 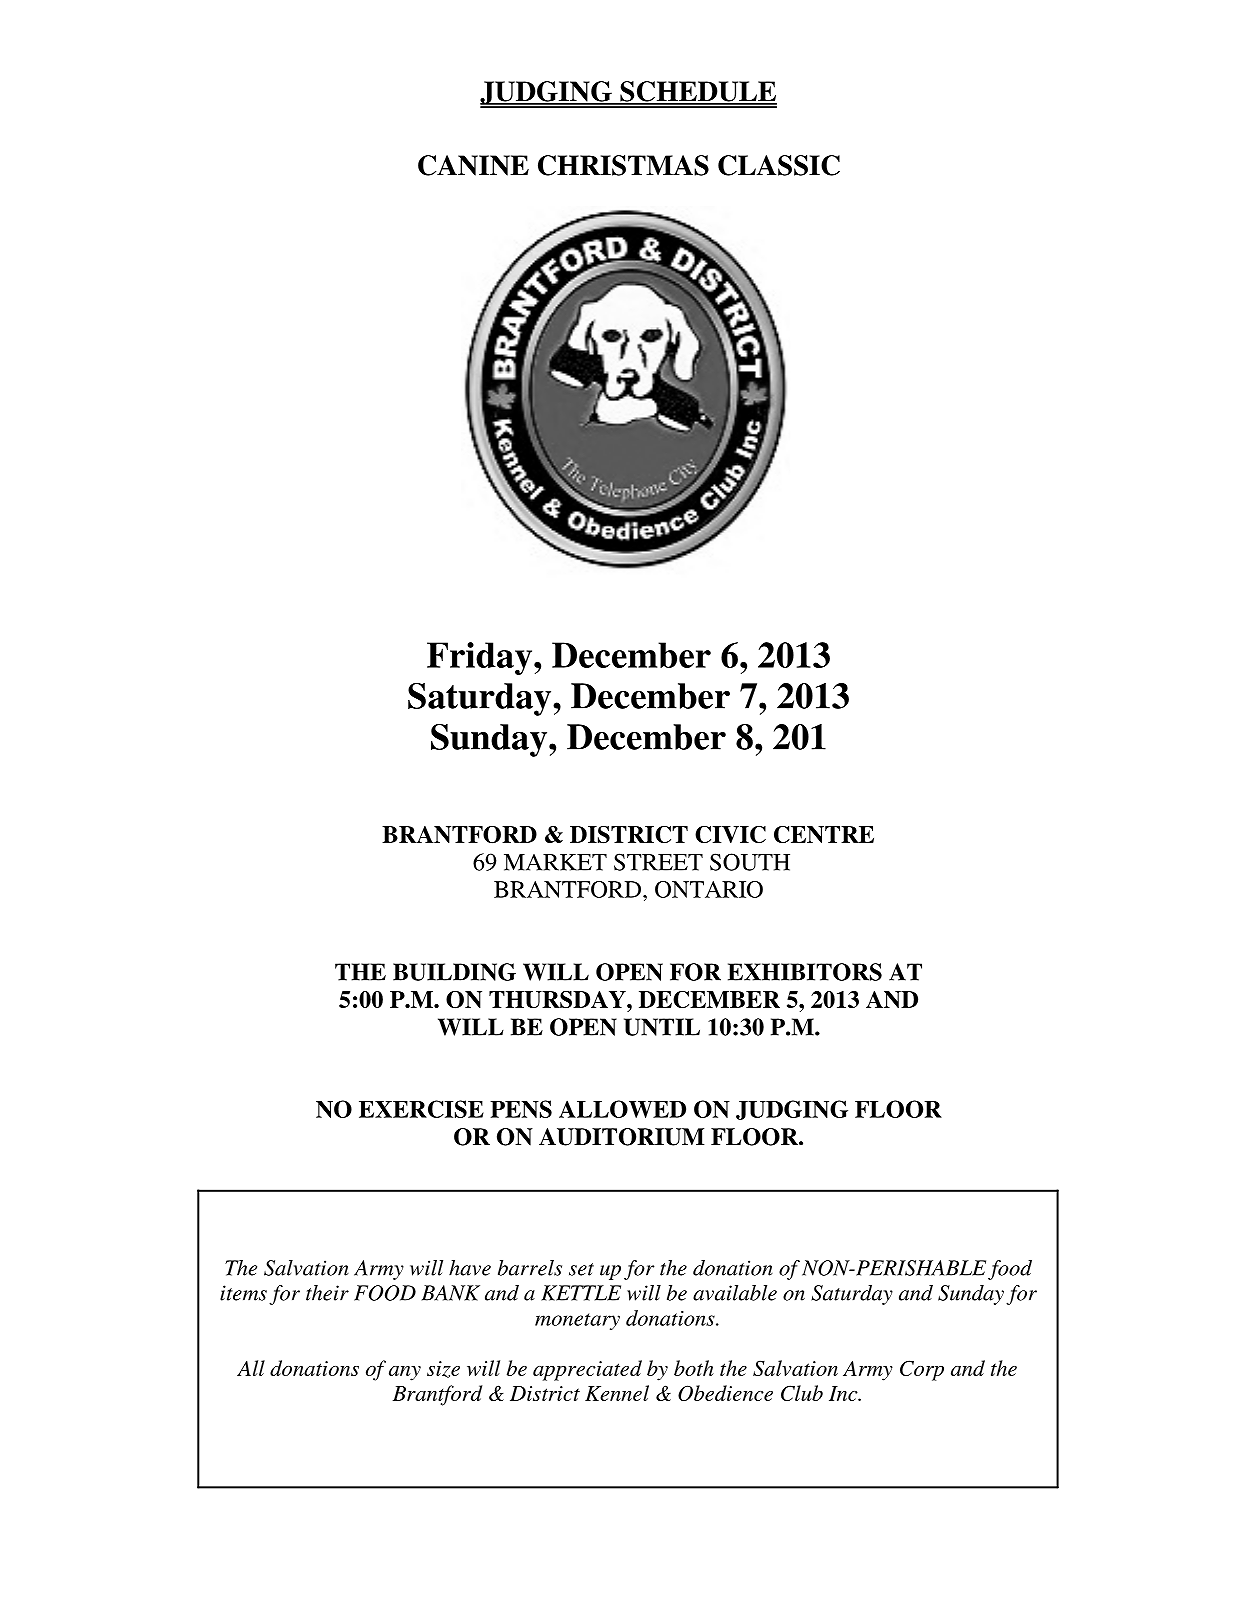 I want to click on EXHIBITORS, so click(x=805, y=972).
